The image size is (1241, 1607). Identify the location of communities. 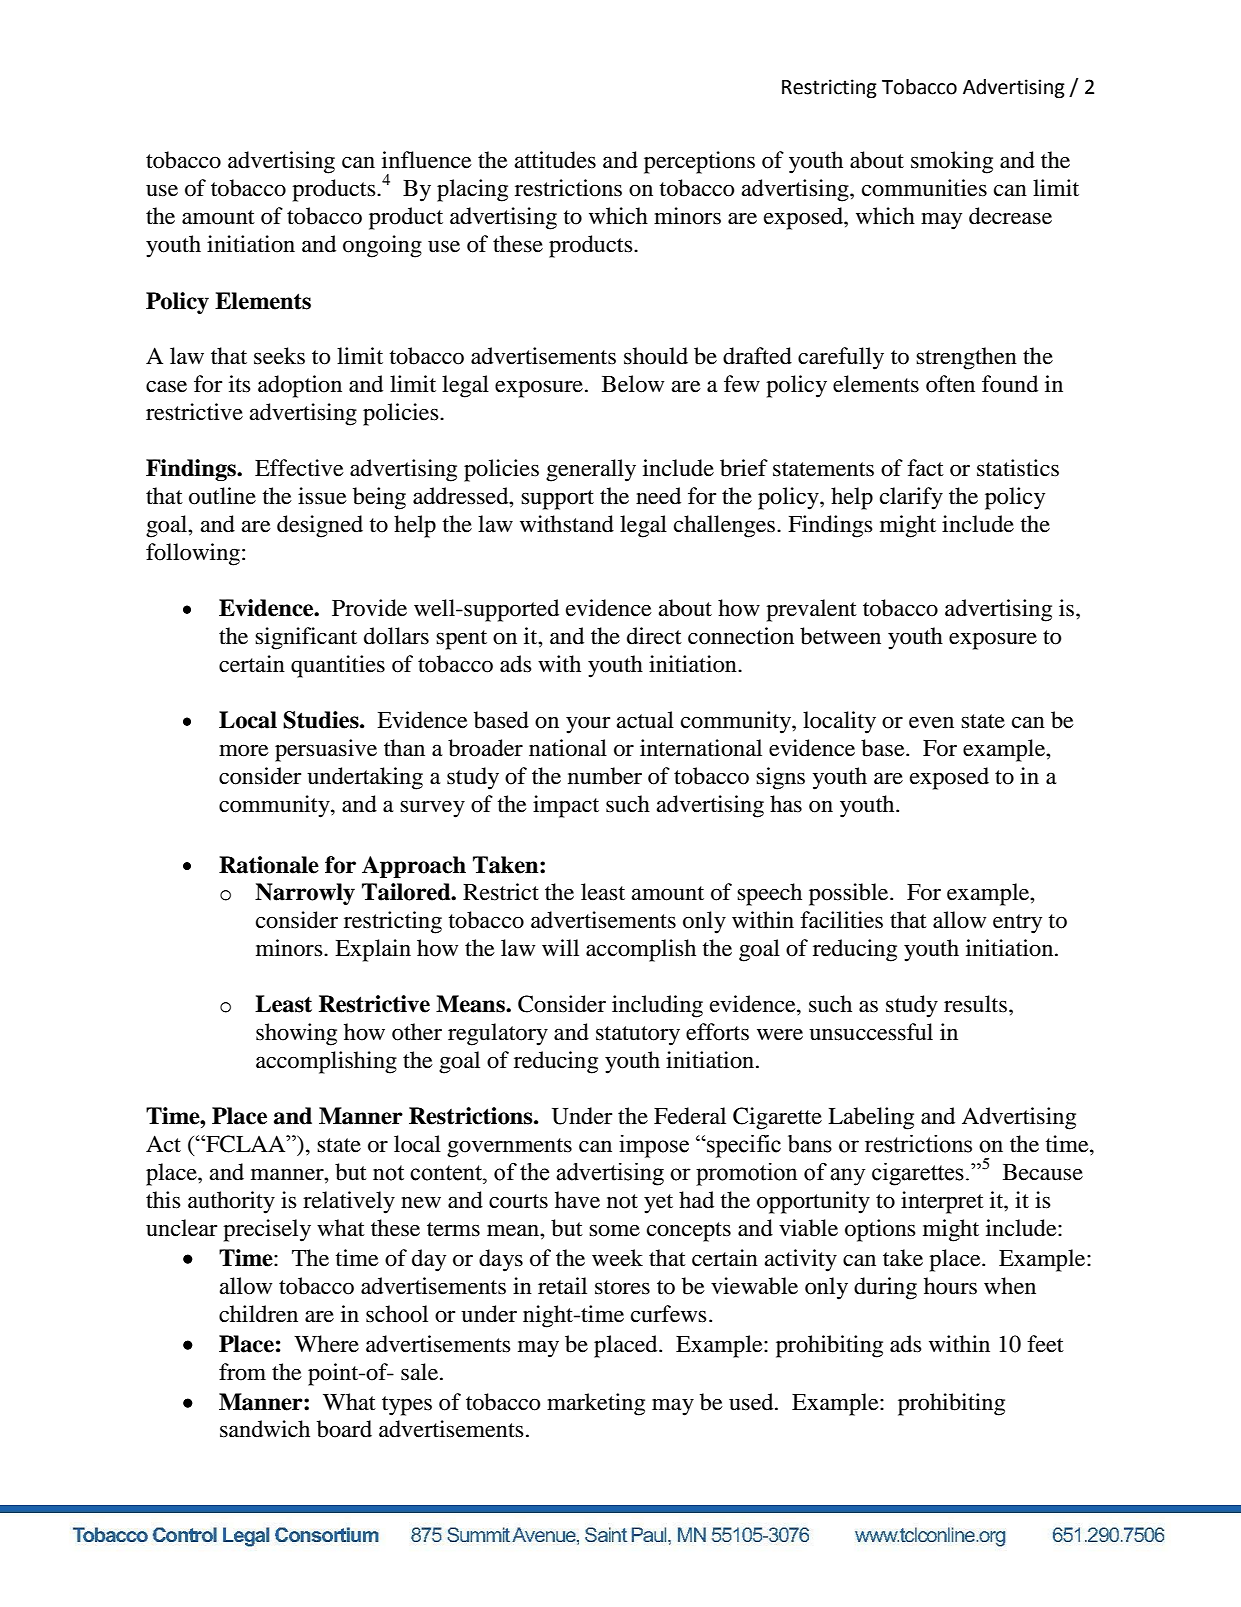
(924, 188).
